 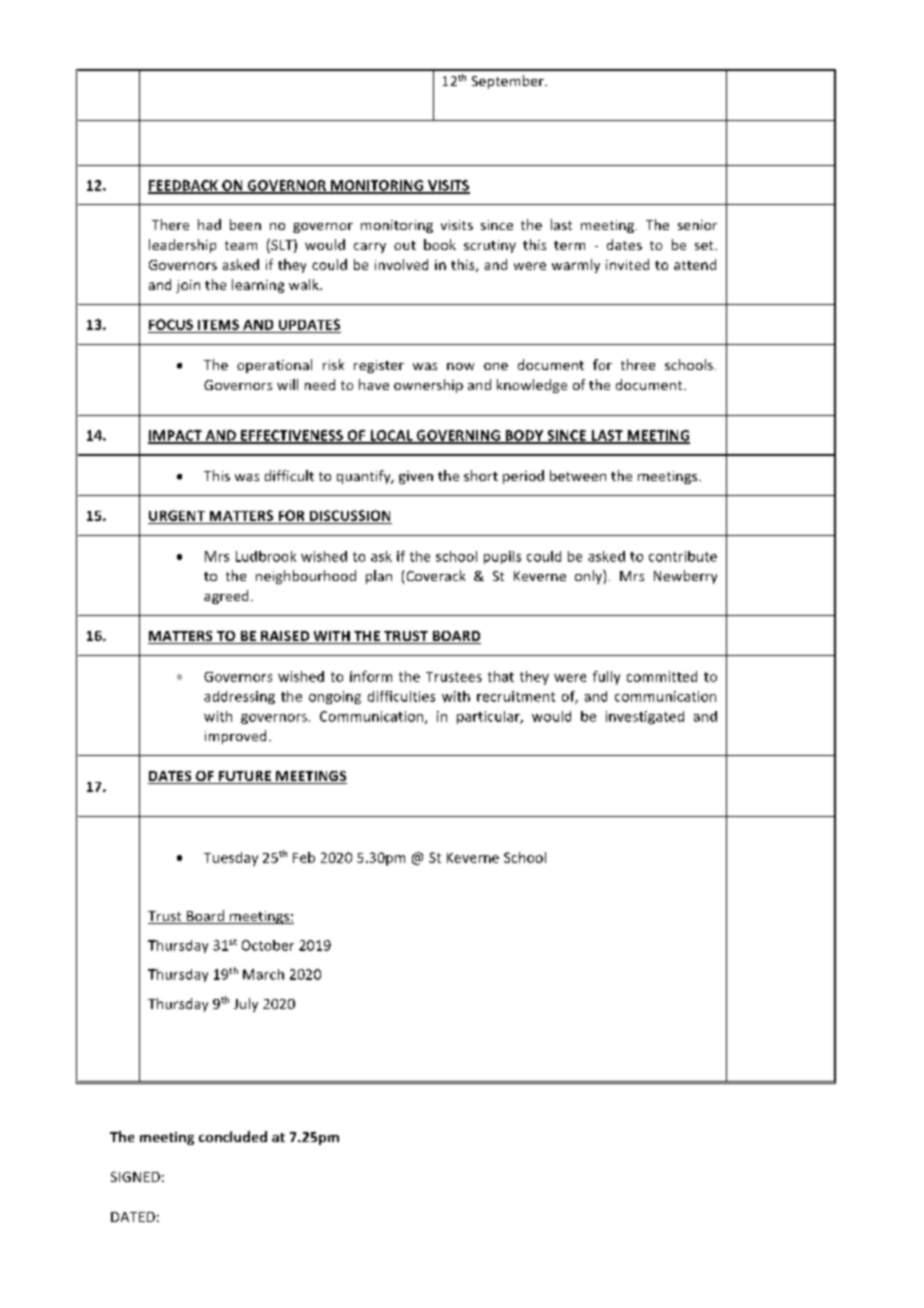 I want to click on concluded, so click(x=233, y=1136).
